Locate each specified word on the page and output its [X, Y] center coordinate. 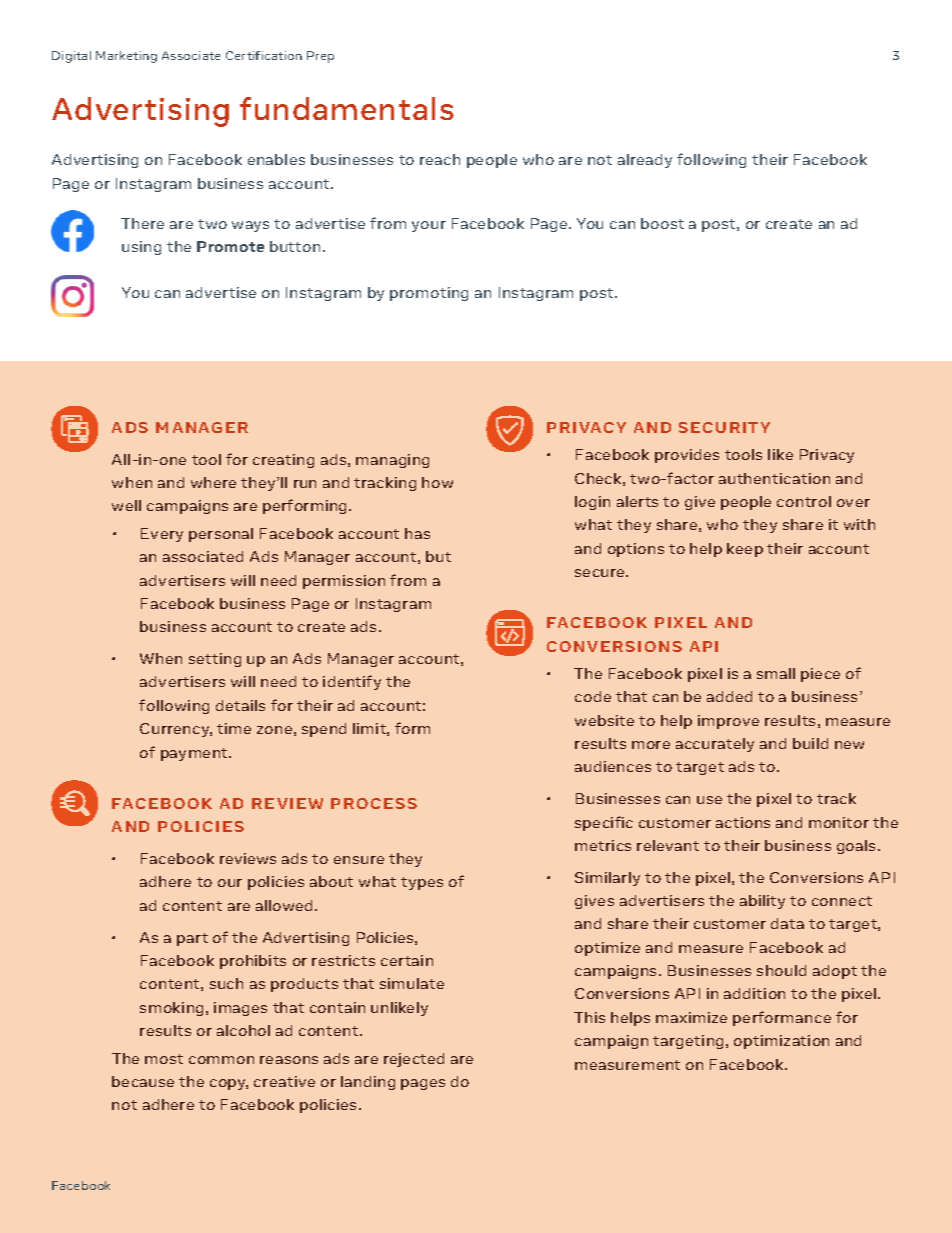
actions [743, 822]
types [422, 883]
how [437, 482]
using [141, 248]
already [645, 161]
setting [215, 660]
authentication [774, 478]
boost [662, 223]
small [776, 673]
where [213, 482]
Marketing [126, 57]
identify [352, 682]
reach [440, 159]
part [192, 939]
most [164, 1059]
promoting [429, 294]
